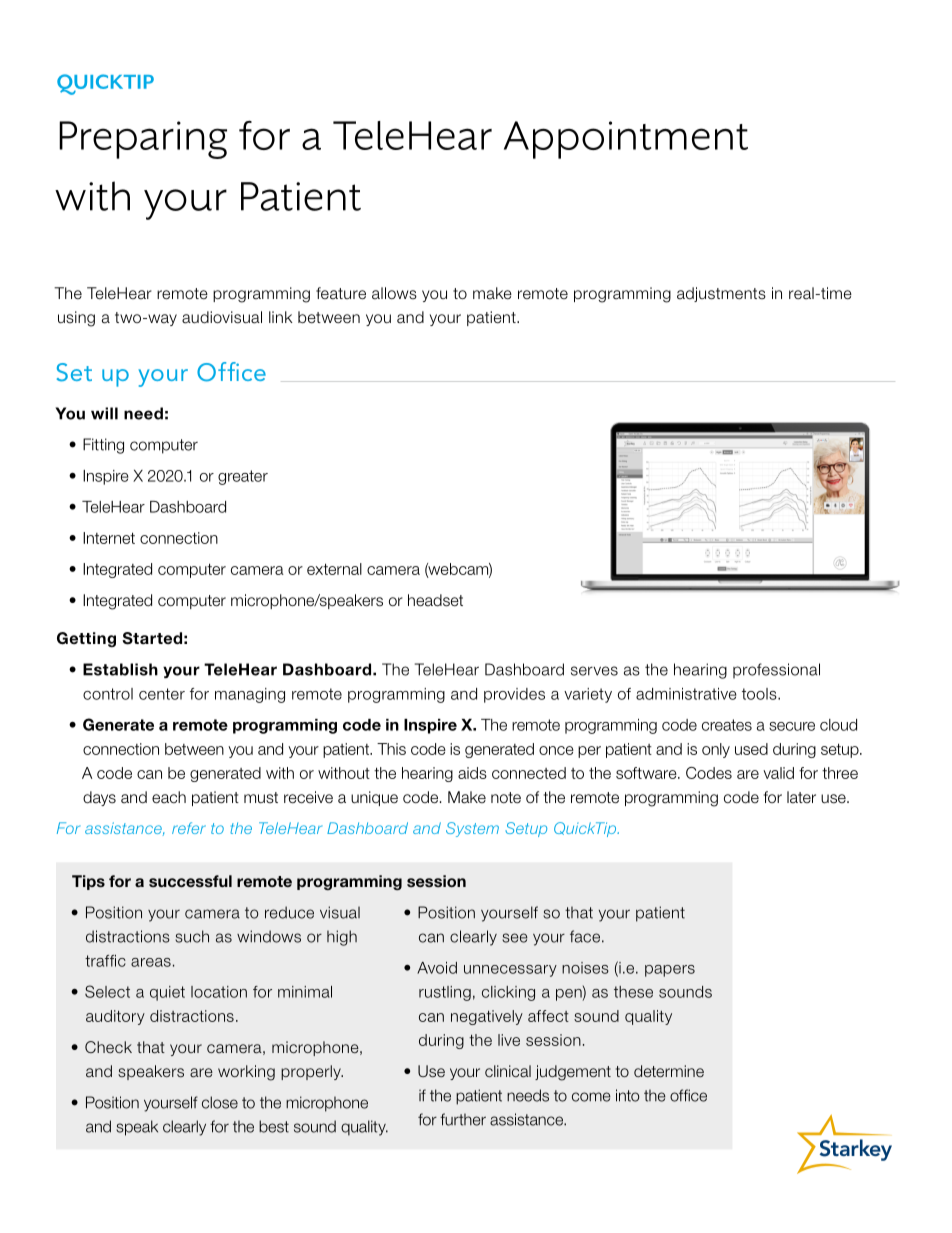  I want to click on Preparing, so click(143, 140).
